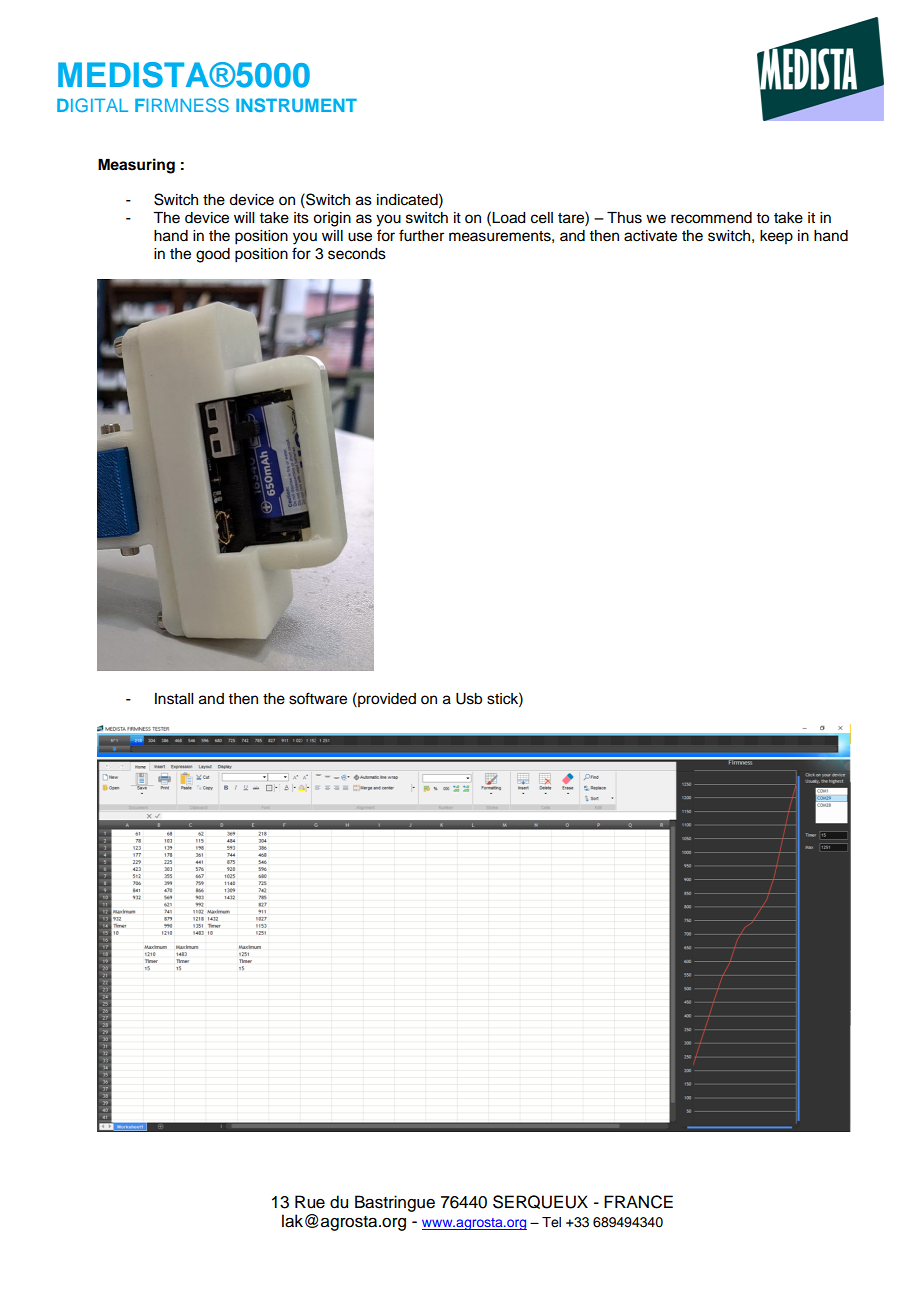 The height and width of the screenshot is (1307, 924). Describe the element at coordinates (650, 236) in the screenshot. I see `activate` at that location.
